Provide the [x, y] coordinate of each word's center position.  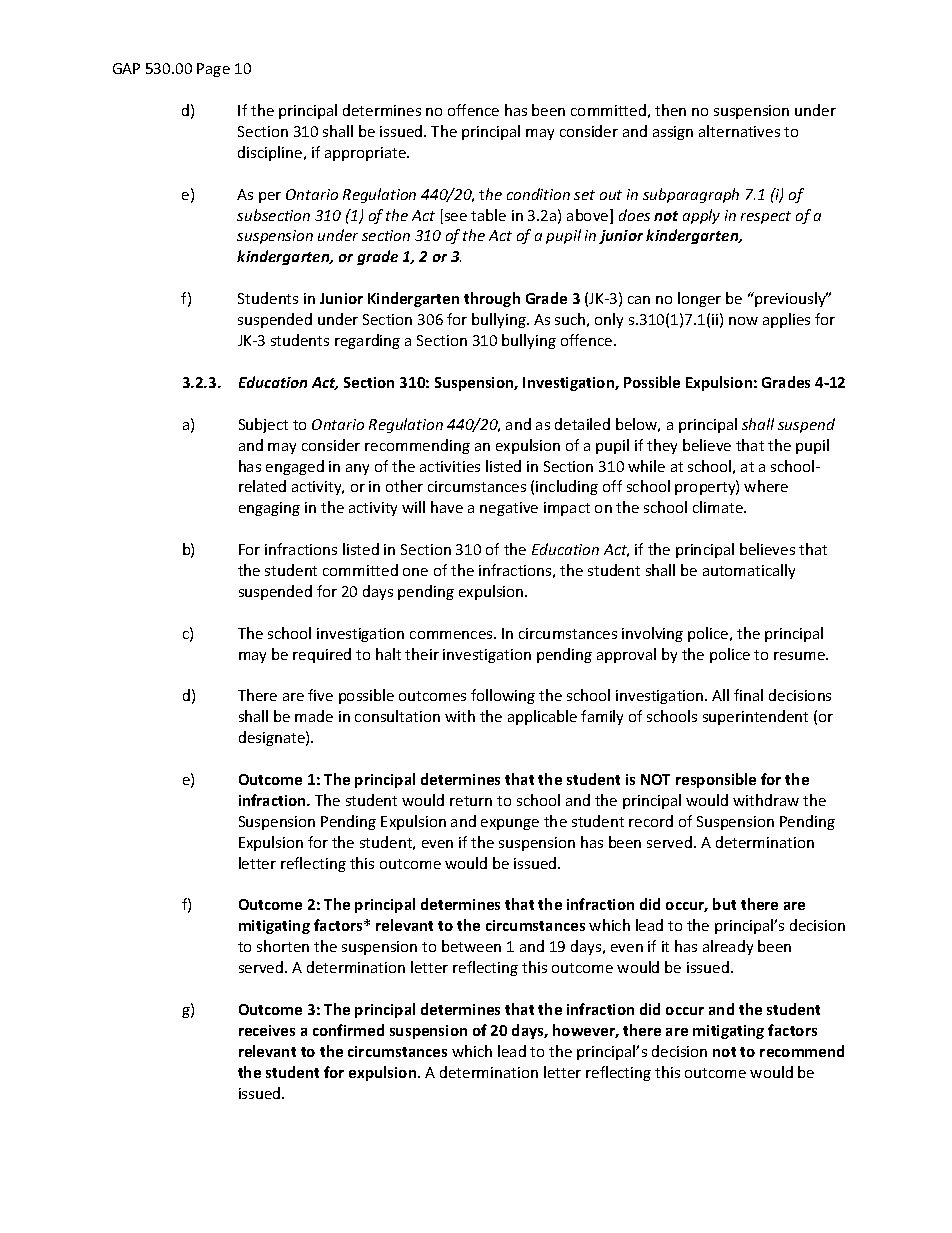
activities [450, 466]
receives [267, 1030]
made [314, 716]
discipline [271, 153]
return [471, 801]
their [422, 654]
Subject [263, 425]
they [662, 446]
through [492, 299]
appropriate [366, 154]
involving [652, 634]
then [670, 110]
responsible [716, 780]
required [322, 655]
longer [699, 299]
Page [213, 70]
